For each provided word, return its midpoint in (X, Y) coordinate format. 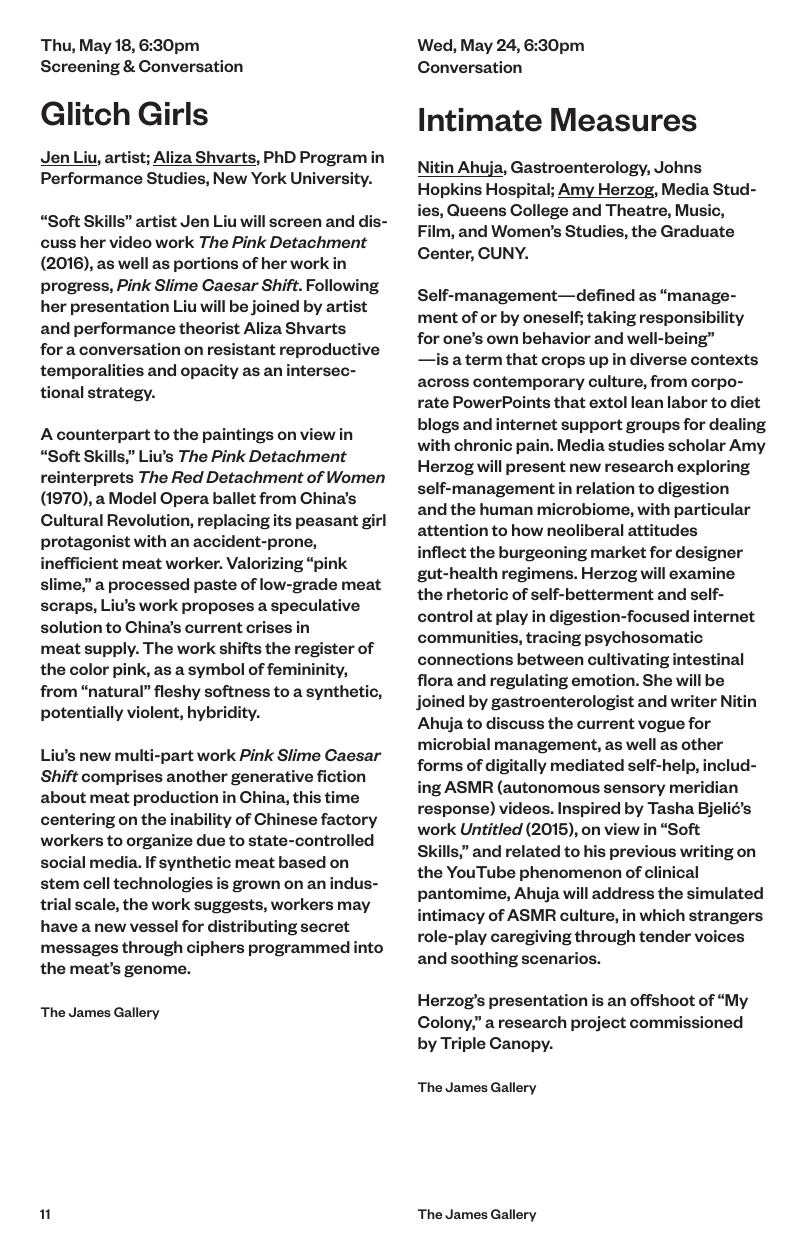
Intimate (480, 120)
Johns (678, 167)
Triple (463, 1044)
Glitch (85, 113)
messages (79, 950)
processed (149, 585)
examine (702, 573)
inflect (442, 552)
